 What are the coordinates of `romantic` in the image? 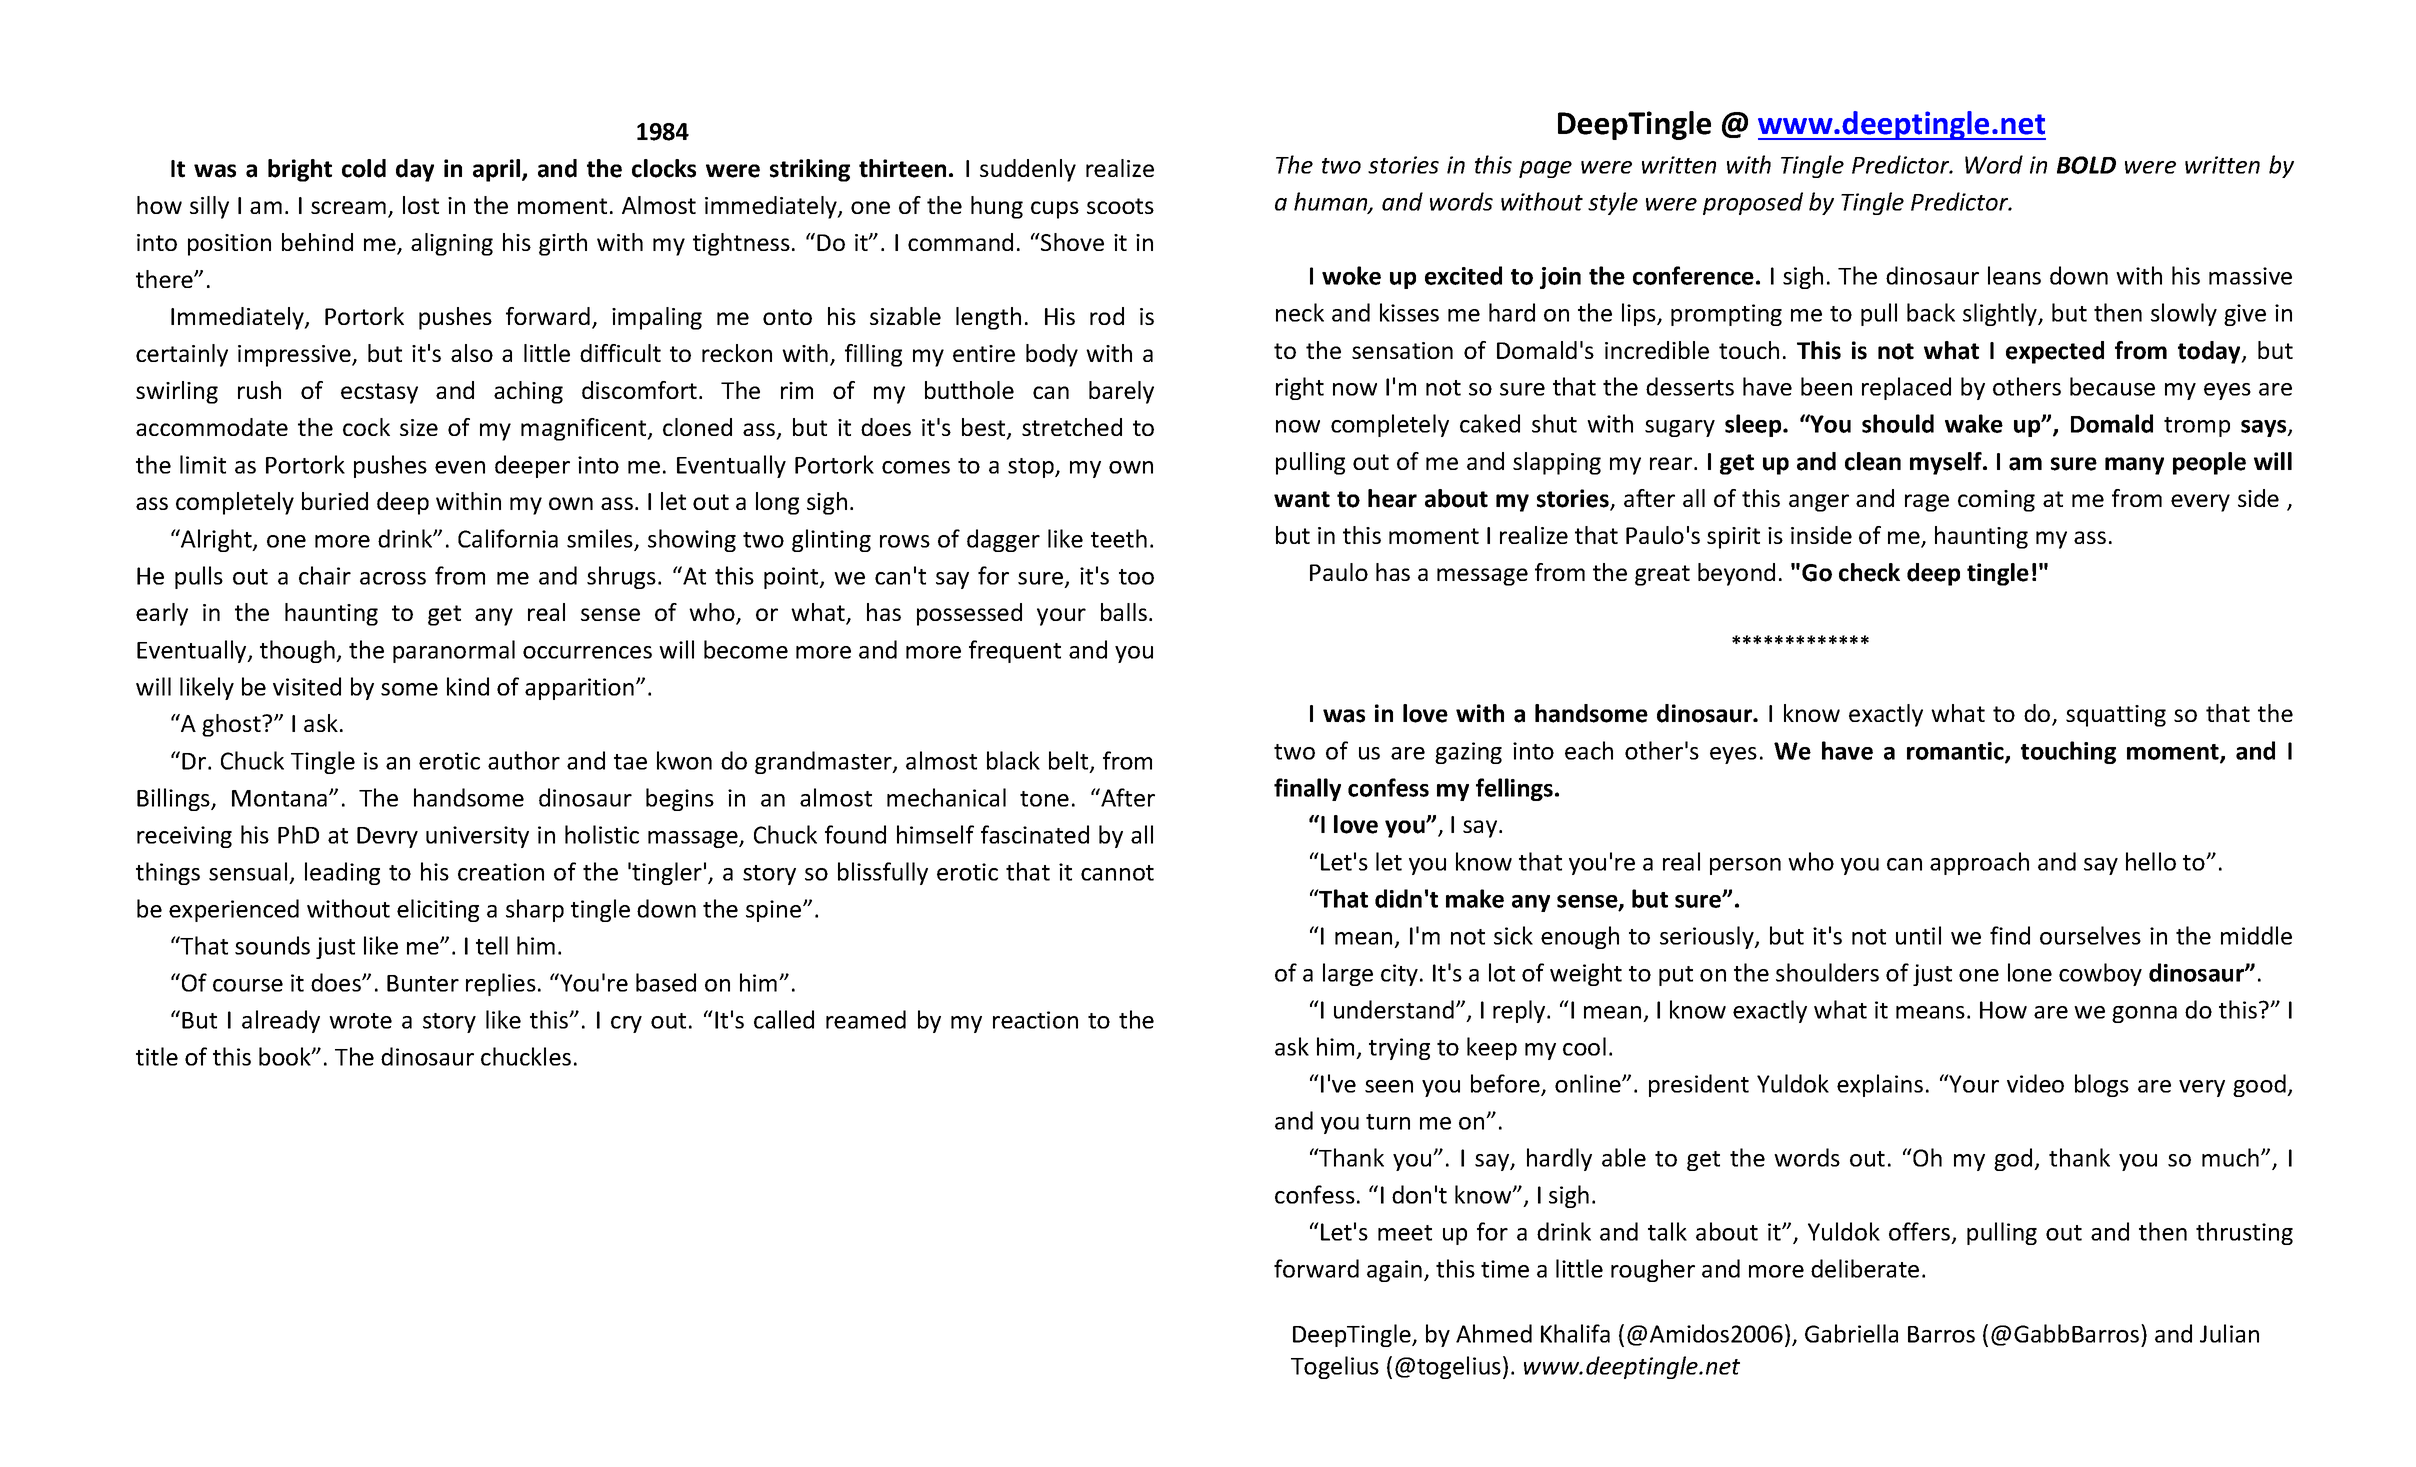 It's located at (1956, 752).
